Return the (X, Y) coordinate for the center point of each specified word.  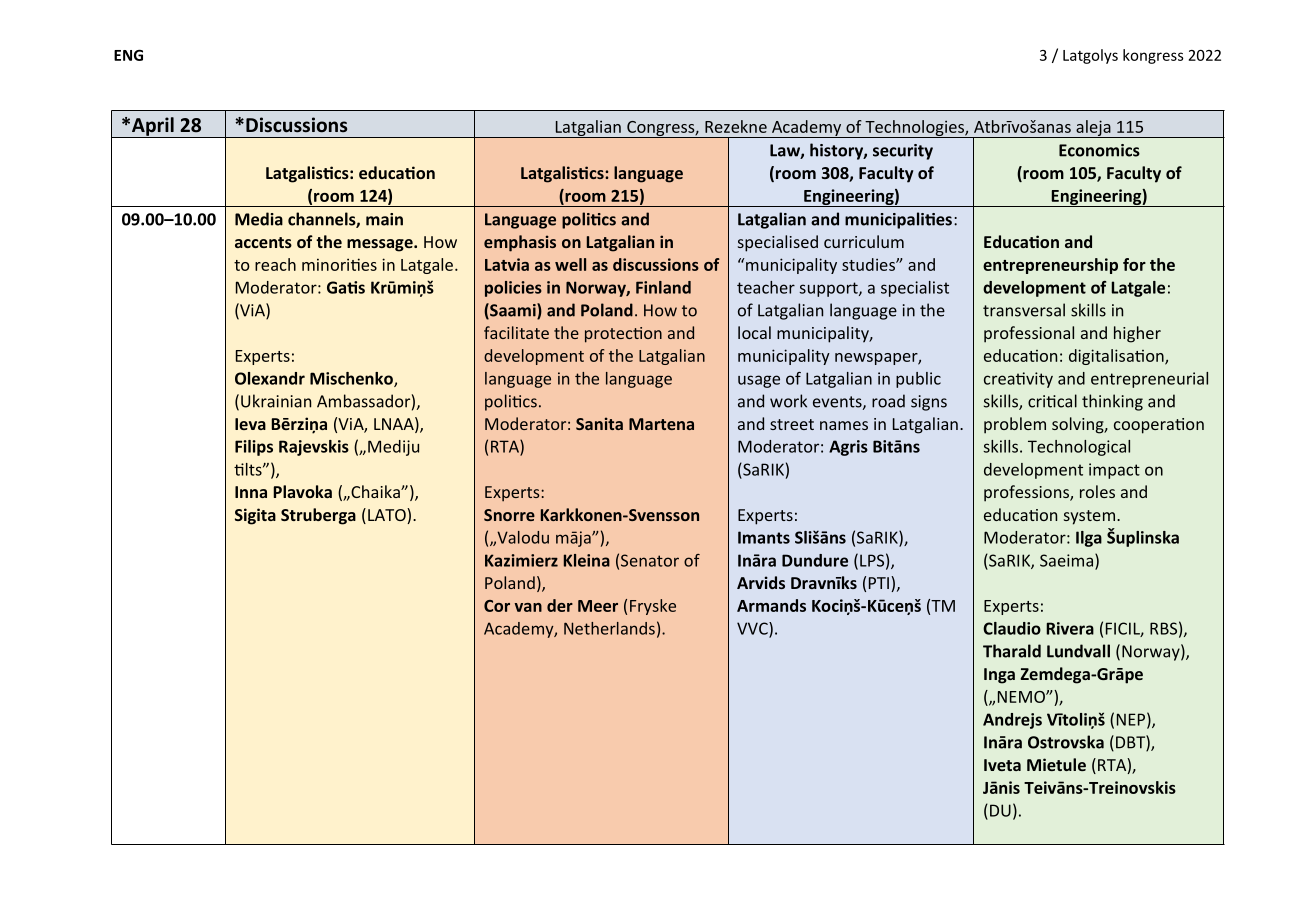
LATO (388, 516)
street (792, 424)
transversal (1024, 310)
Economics (1099, 150)
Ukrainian (276, 401)
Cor (497, 606)
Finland (663, 287)
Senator (650, 560)
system (1089, 517)
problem (1015, 425)
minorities (339, 264)
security (903, 152)
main (384, 219)
